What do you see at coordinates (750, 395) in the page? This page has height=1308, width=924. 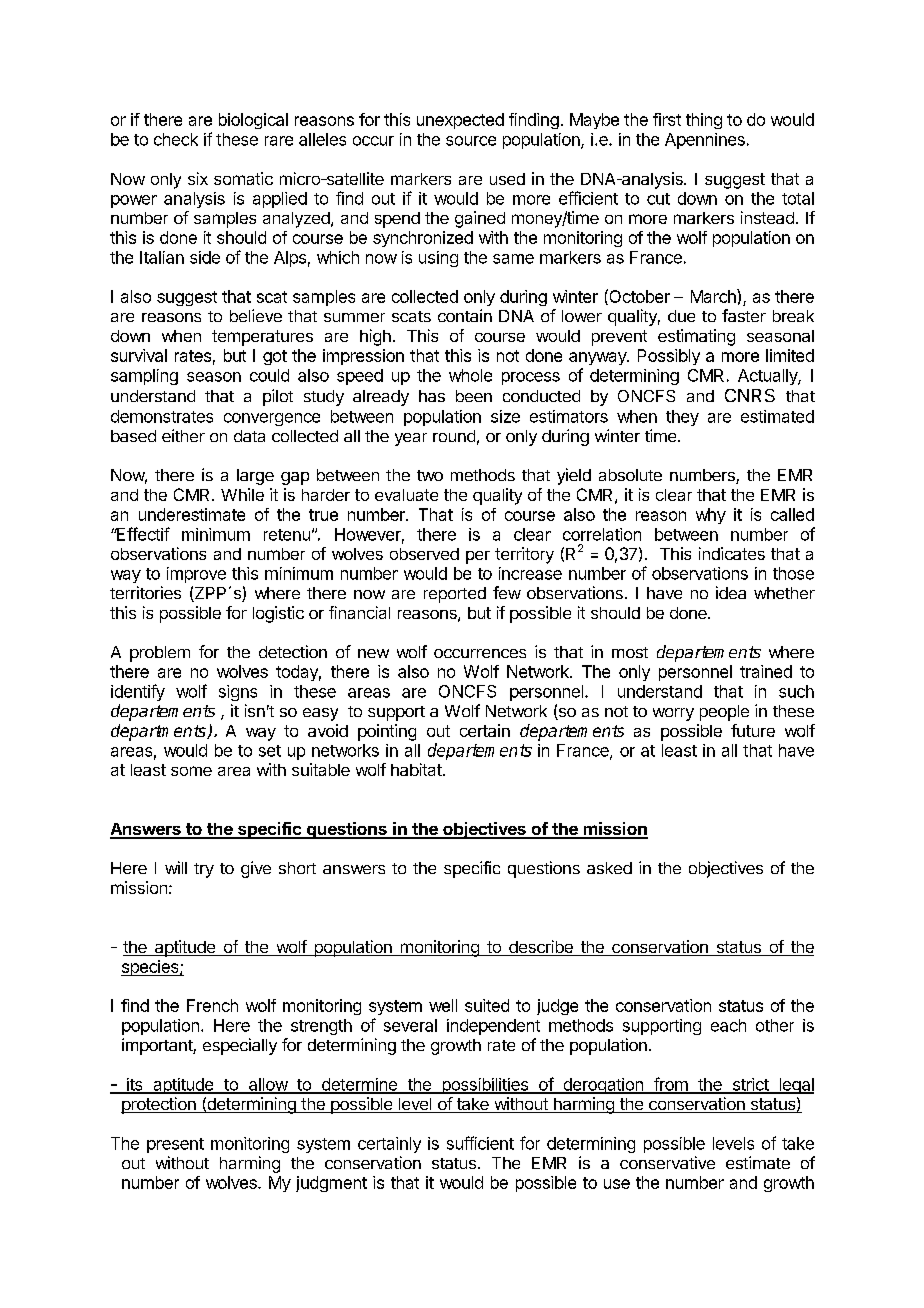 I see `CNRS` at bounding box center [750, 395].
